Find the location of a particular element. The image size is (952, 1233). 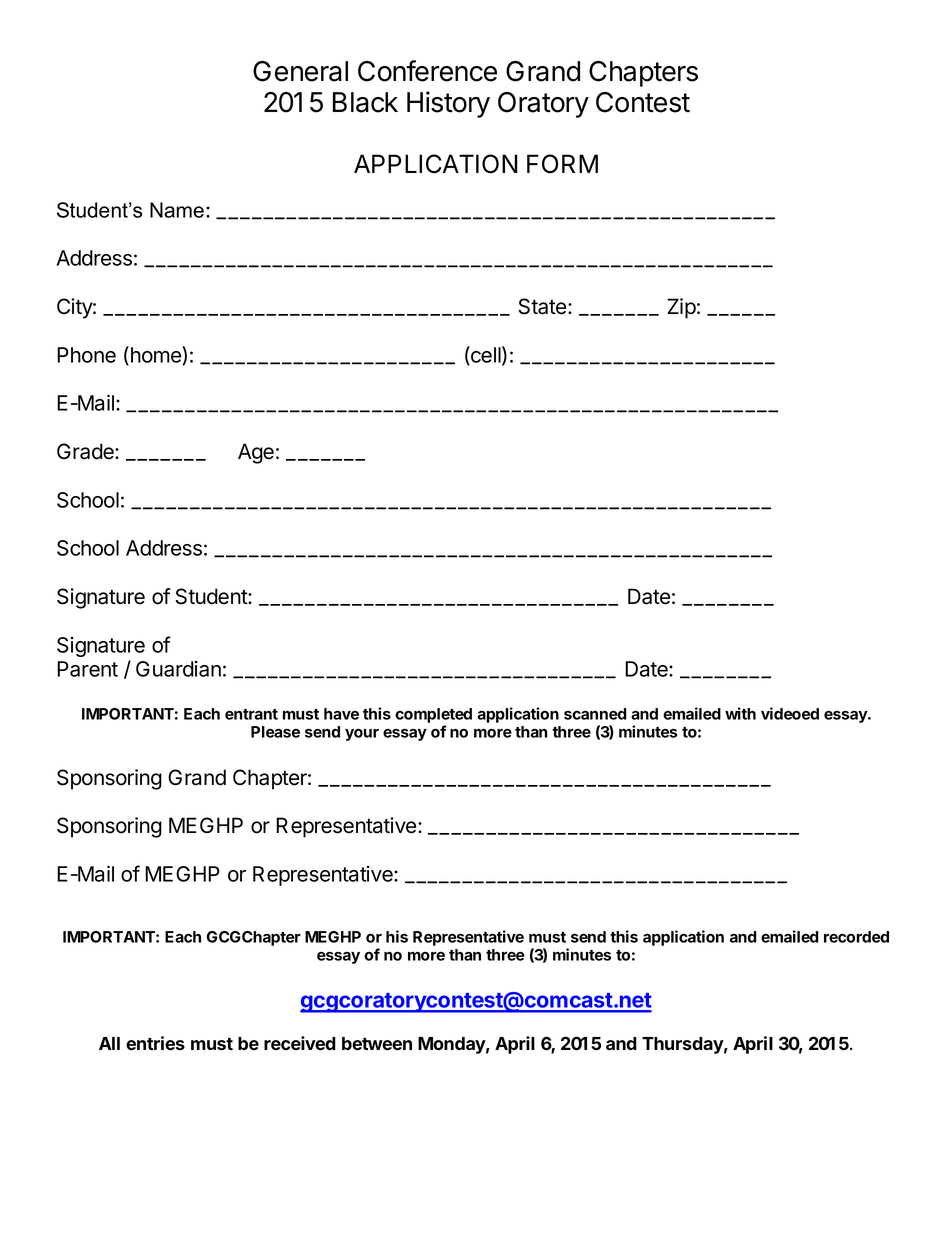

Zip is located at coordinates (681, 308).
